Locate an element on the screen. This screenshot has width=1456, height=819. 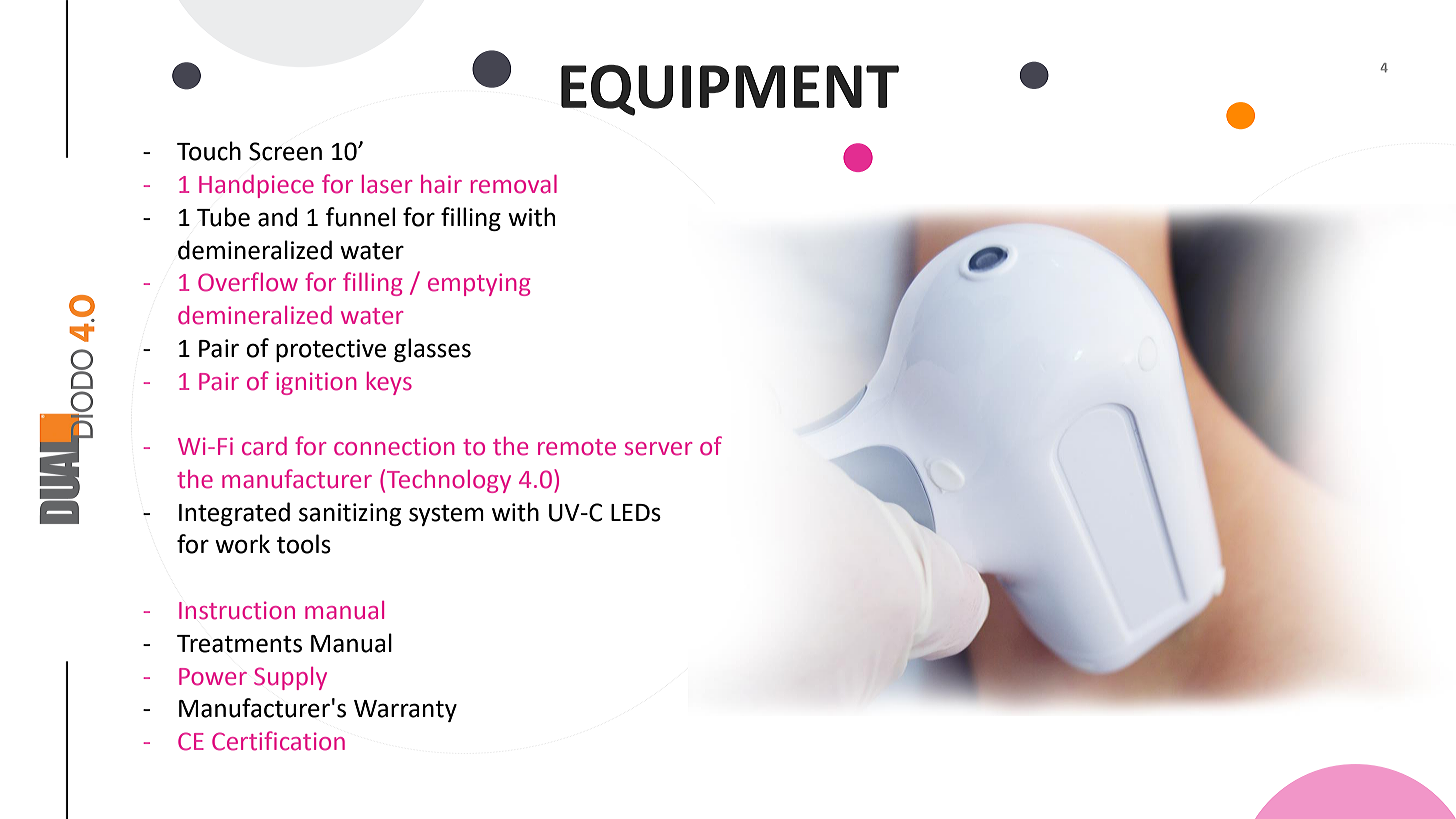
hair is located at coordinates (441, 184).
